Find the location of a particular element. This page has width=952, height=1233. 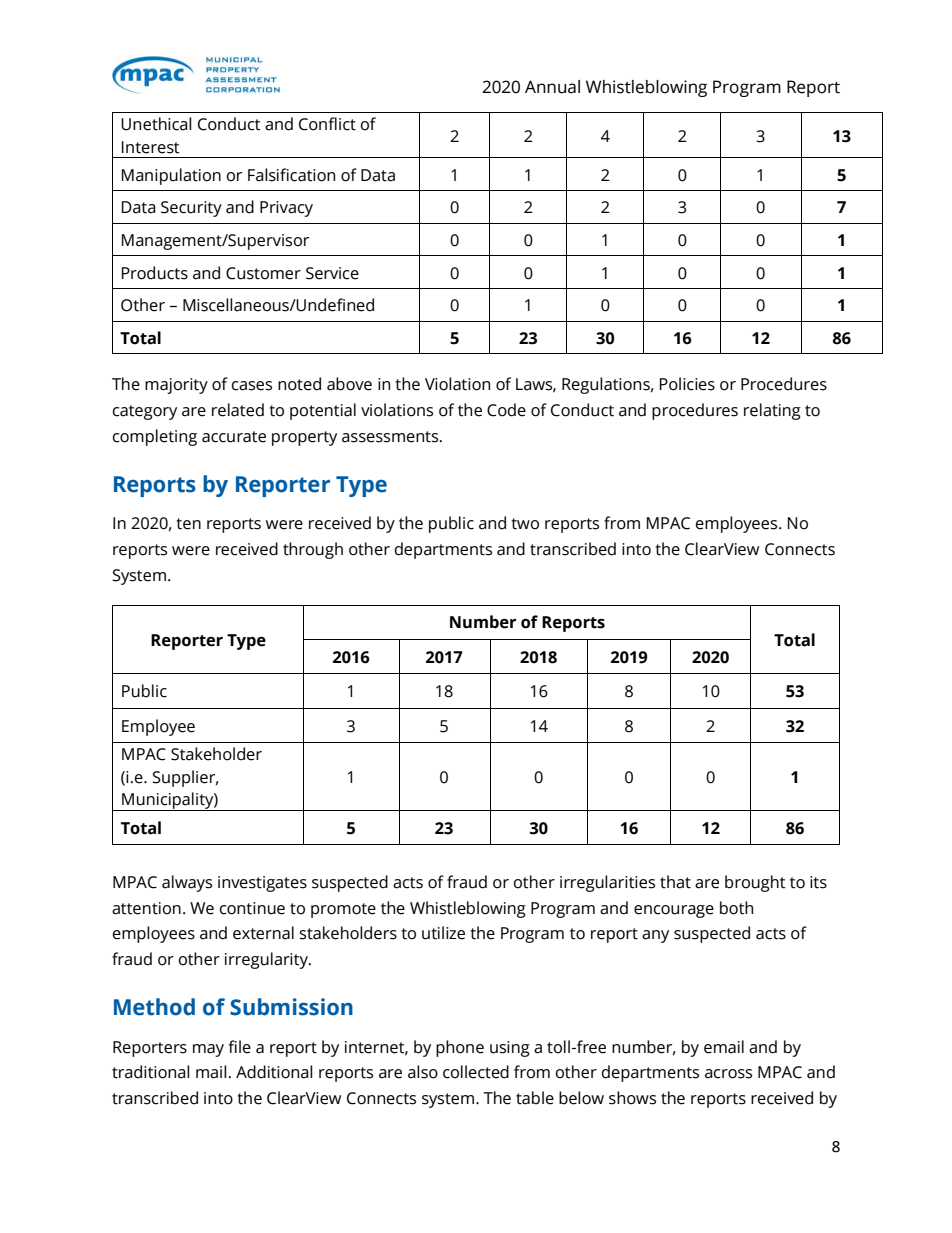

Code is located at coordinates (506, 410).
